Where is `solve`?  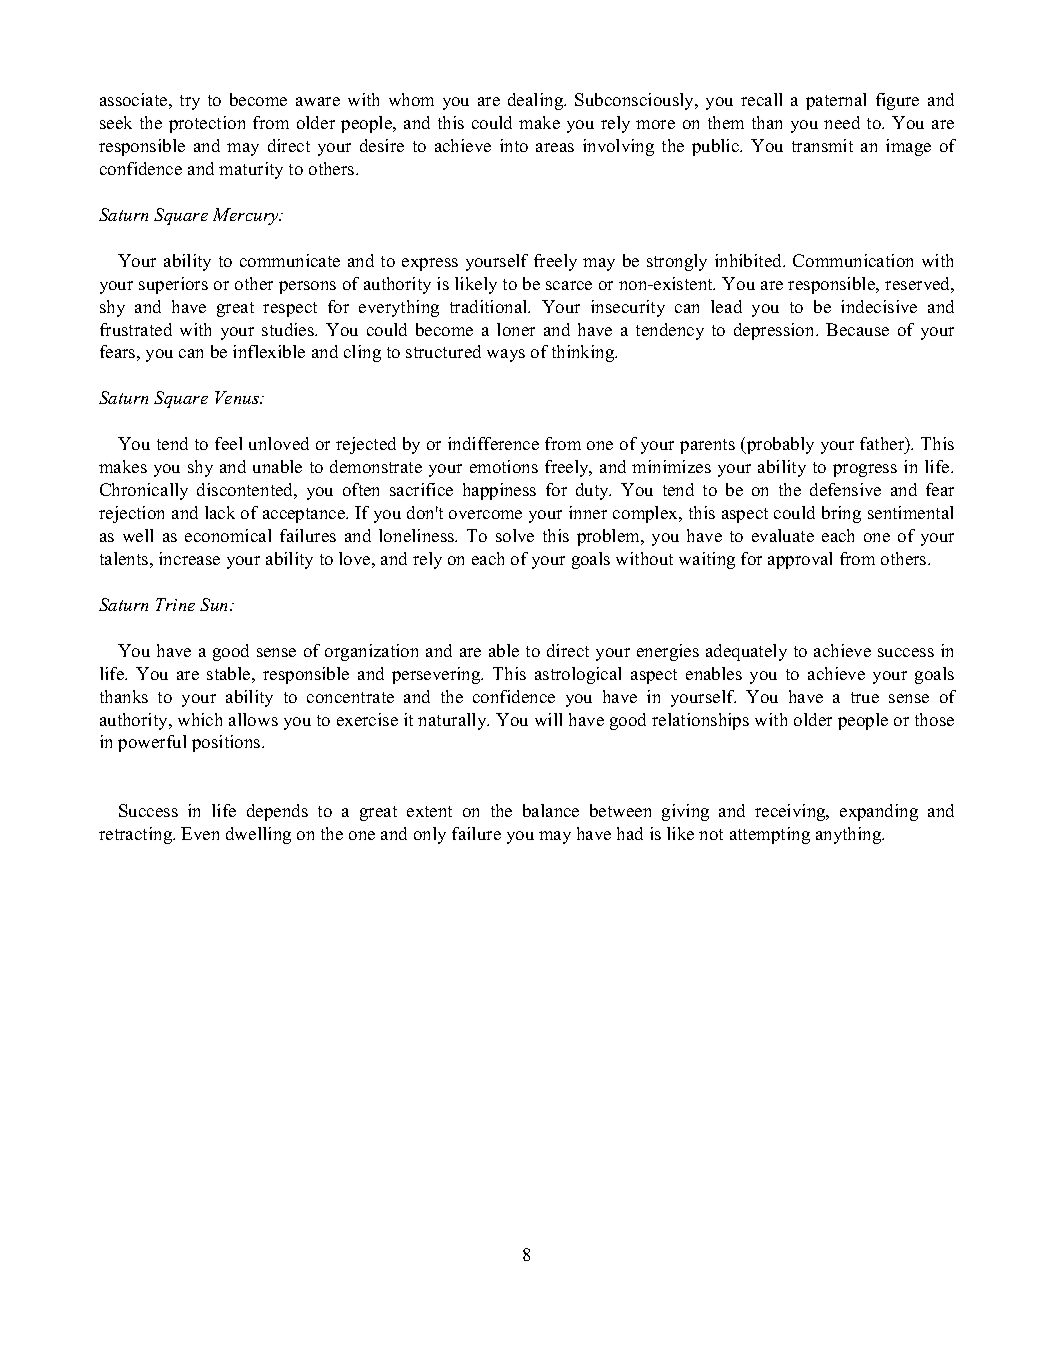
solve is located at coordinates (515, 535).
